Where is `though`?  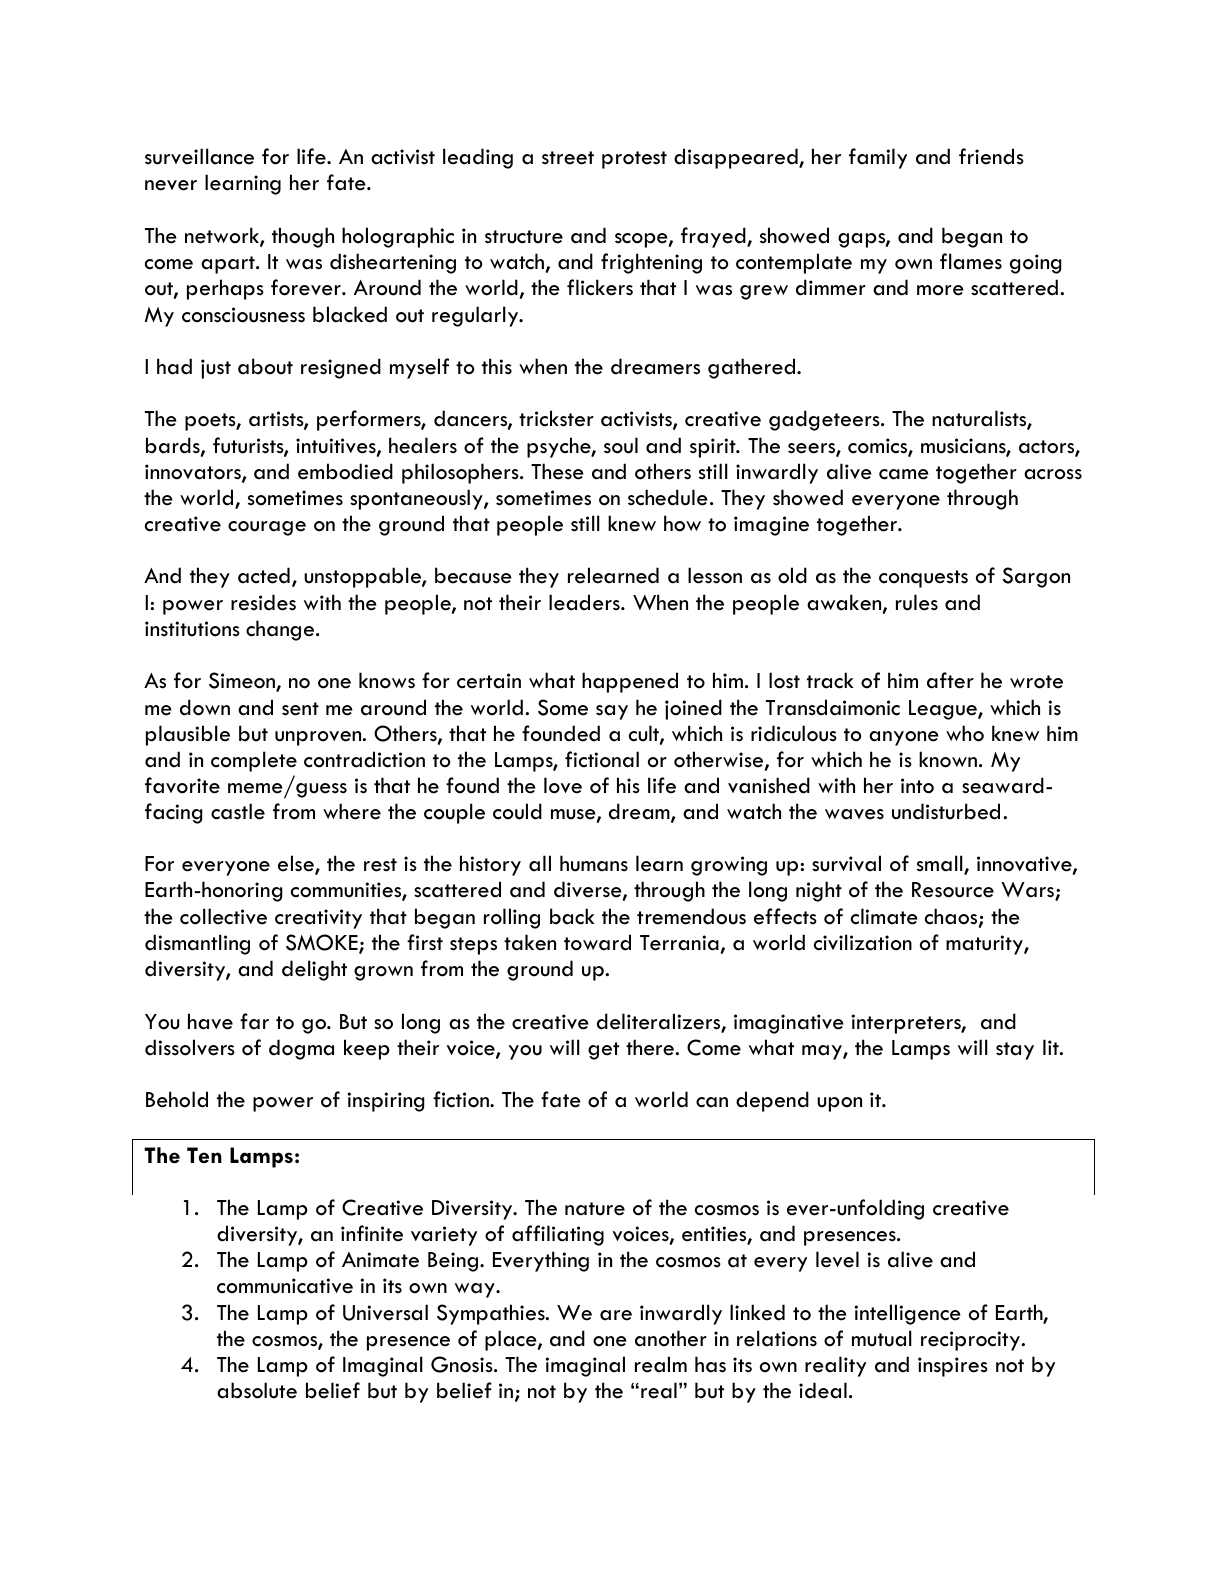
though is located at coordinates (303, 237).
